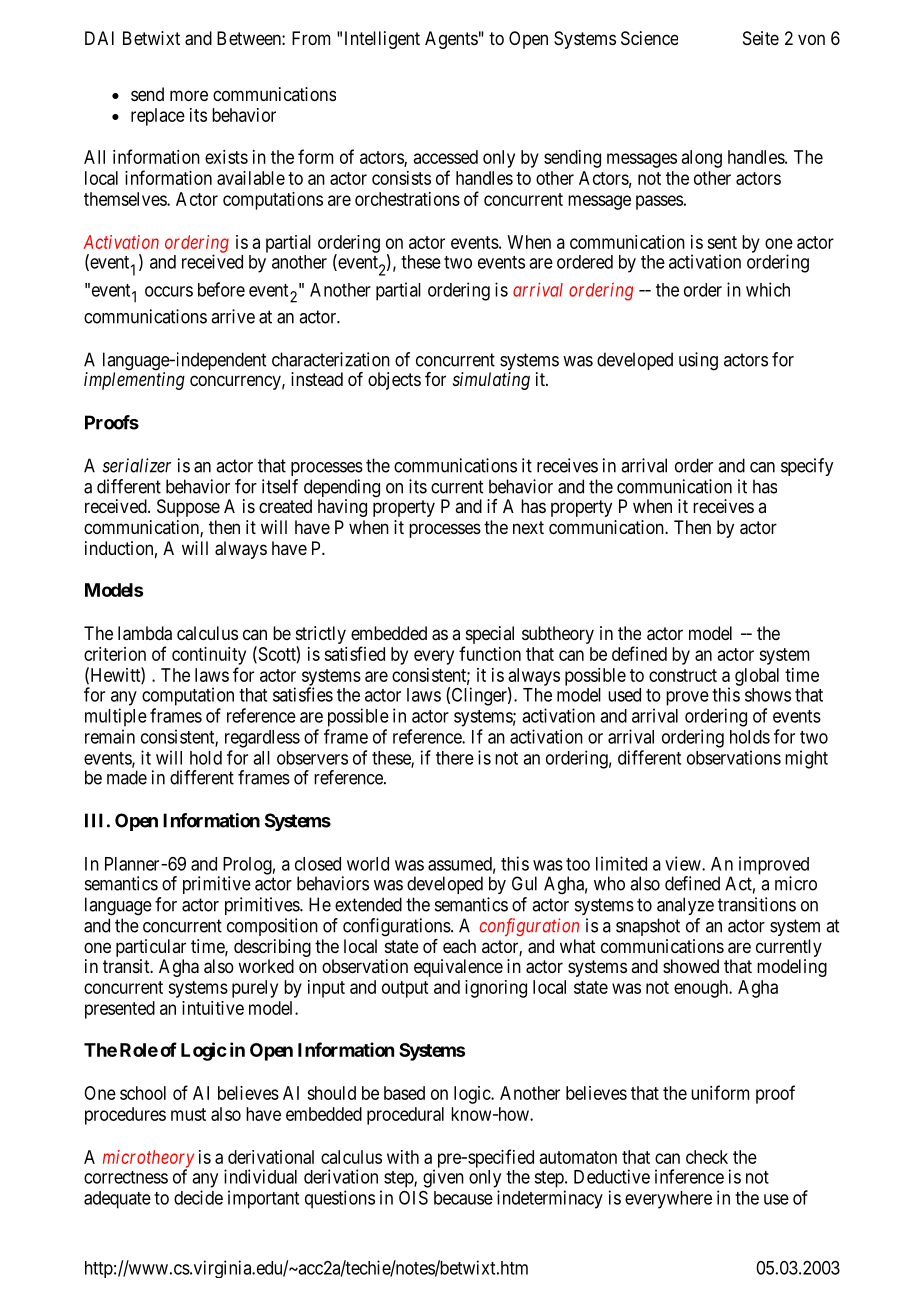 This document has height=1307, width=924. Describe the element at coordinates (707, 1157) in the document. I see `check` at that location.
